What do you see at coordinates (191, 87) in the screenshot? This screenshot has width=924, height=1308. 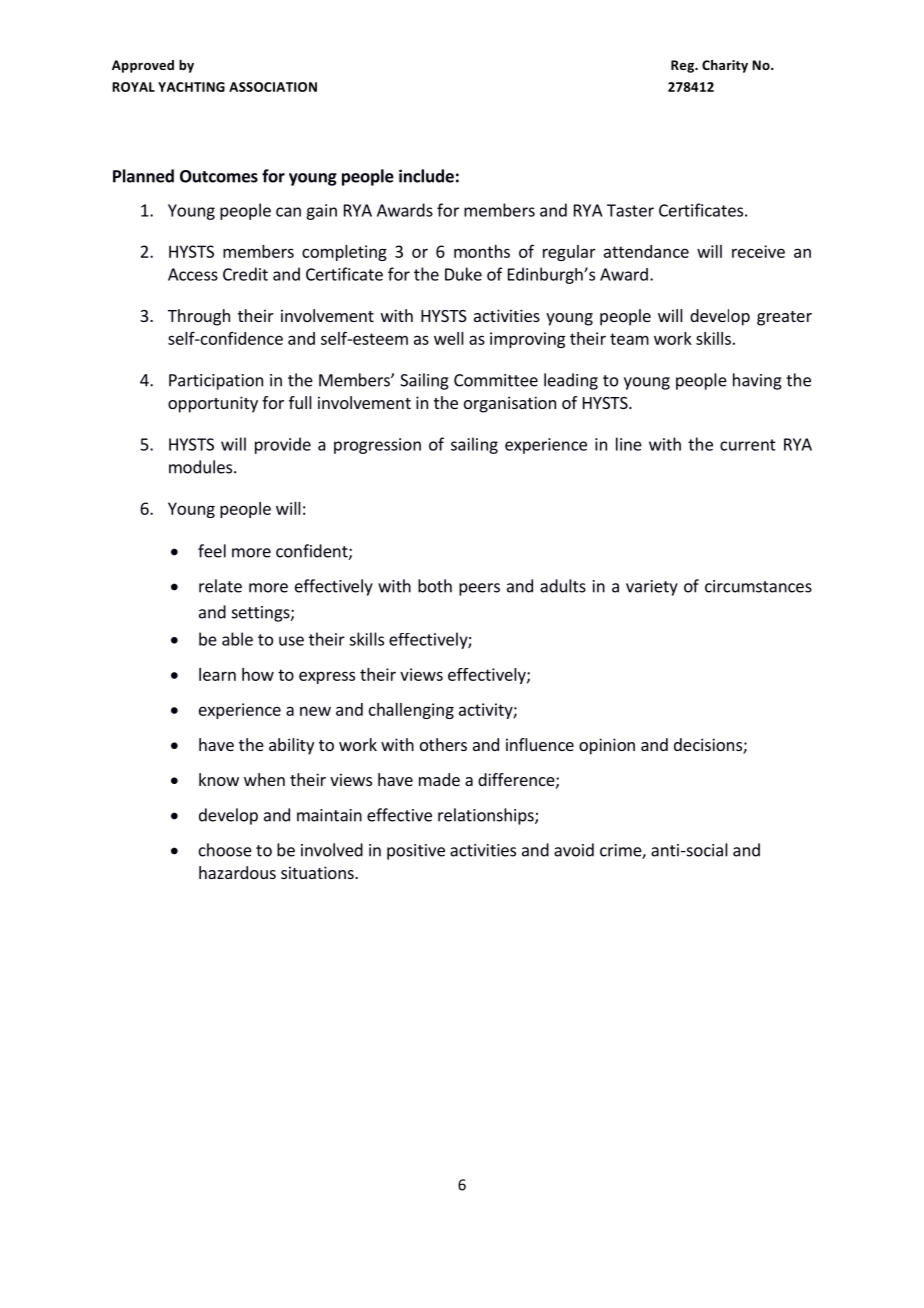 I see `YACHTING` at bounding box center [191, 87].
